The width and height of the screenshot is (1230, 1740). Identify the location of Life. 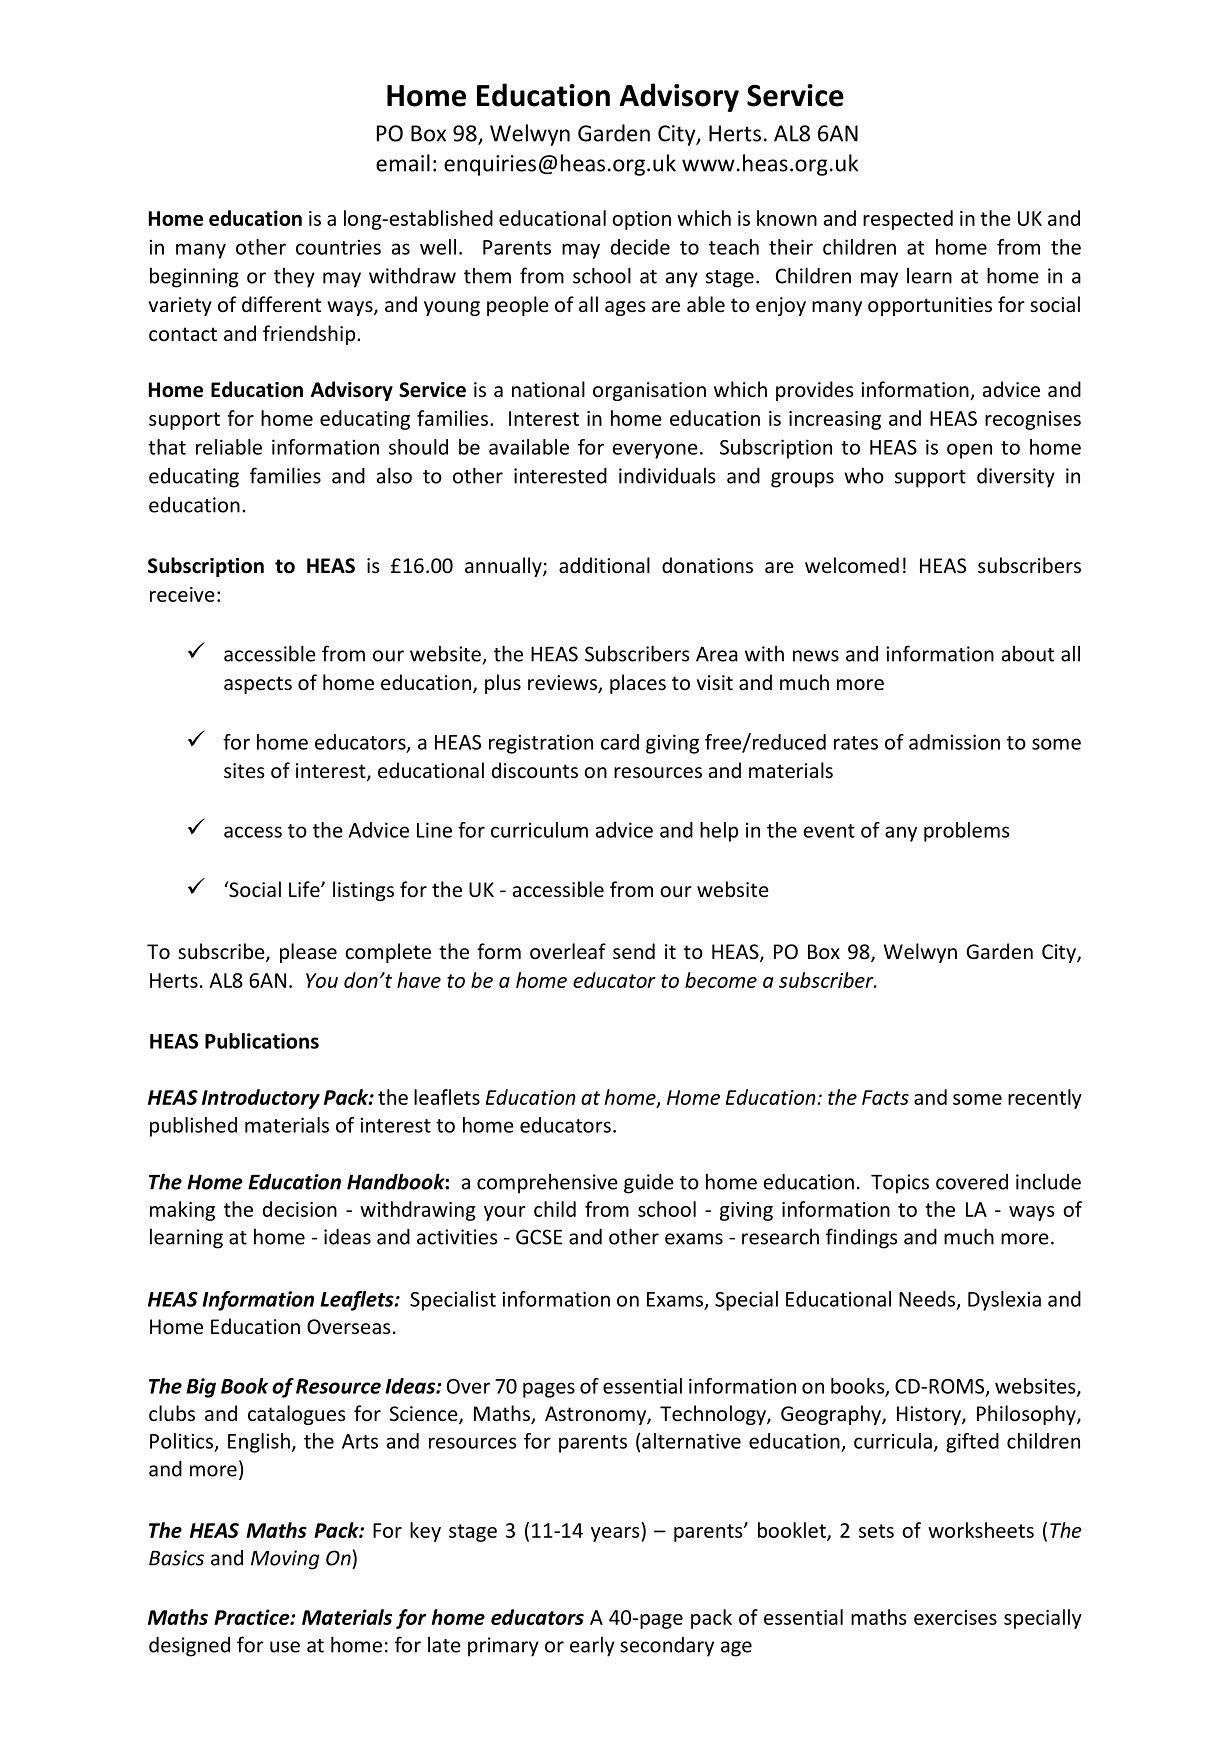
(305, 889).
